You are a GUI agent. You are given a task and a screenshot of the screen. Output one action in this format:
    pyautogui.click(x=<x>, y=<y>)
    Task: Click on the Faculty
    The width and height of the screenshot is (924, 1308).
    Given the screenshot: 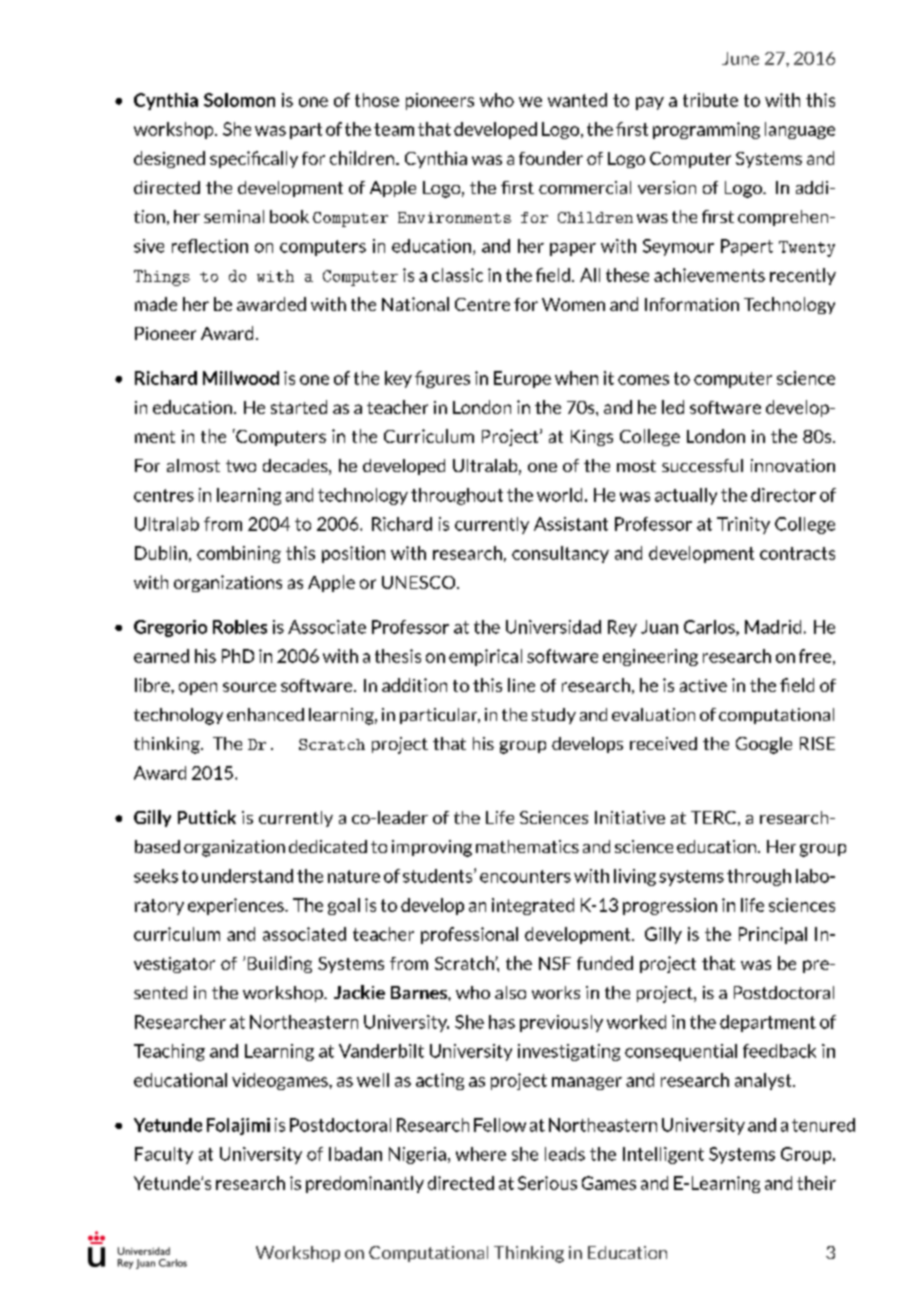 What is the action you would take?
    pyautogui.click(x=164, y=1155)
